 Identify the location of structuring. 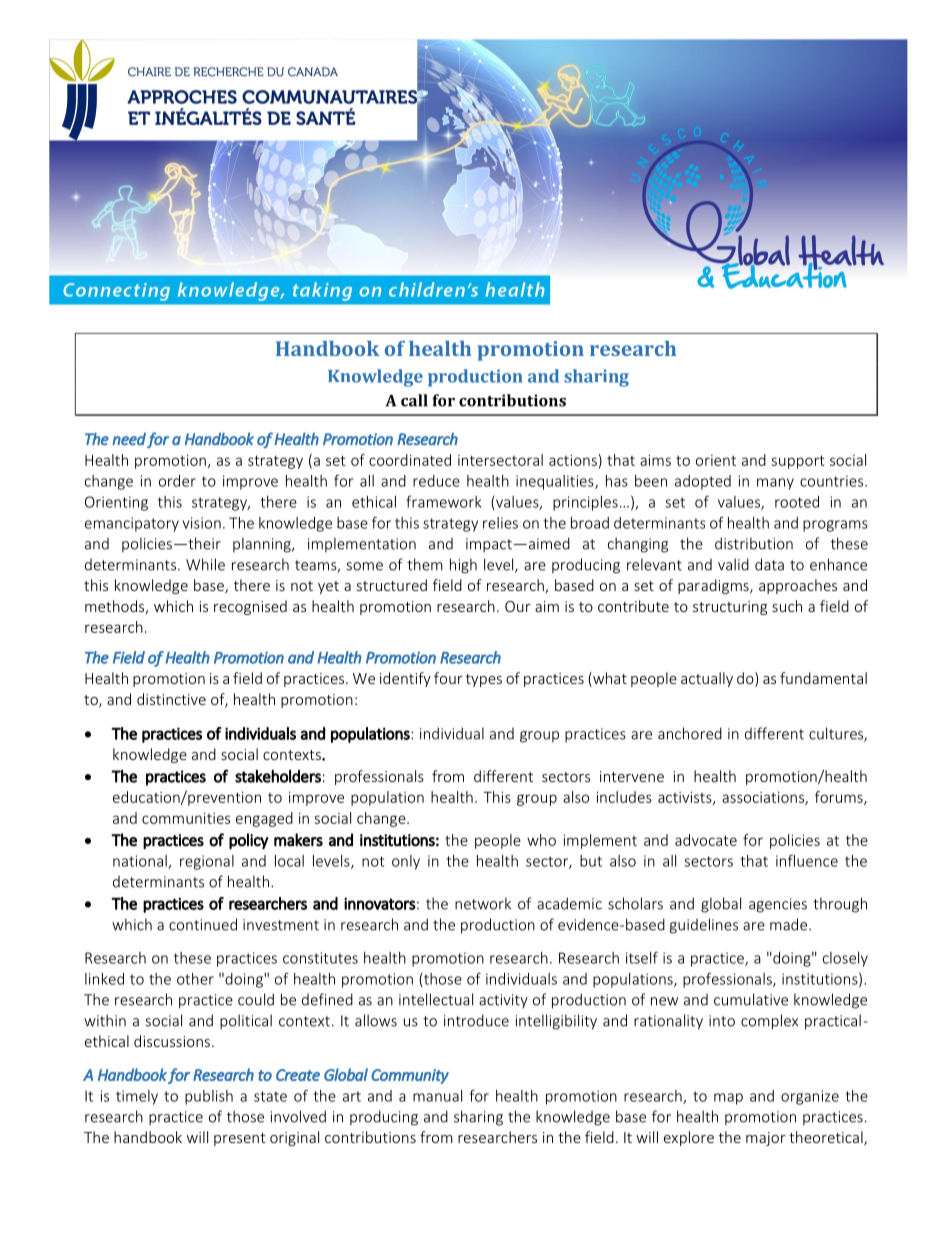
(730, 608).
